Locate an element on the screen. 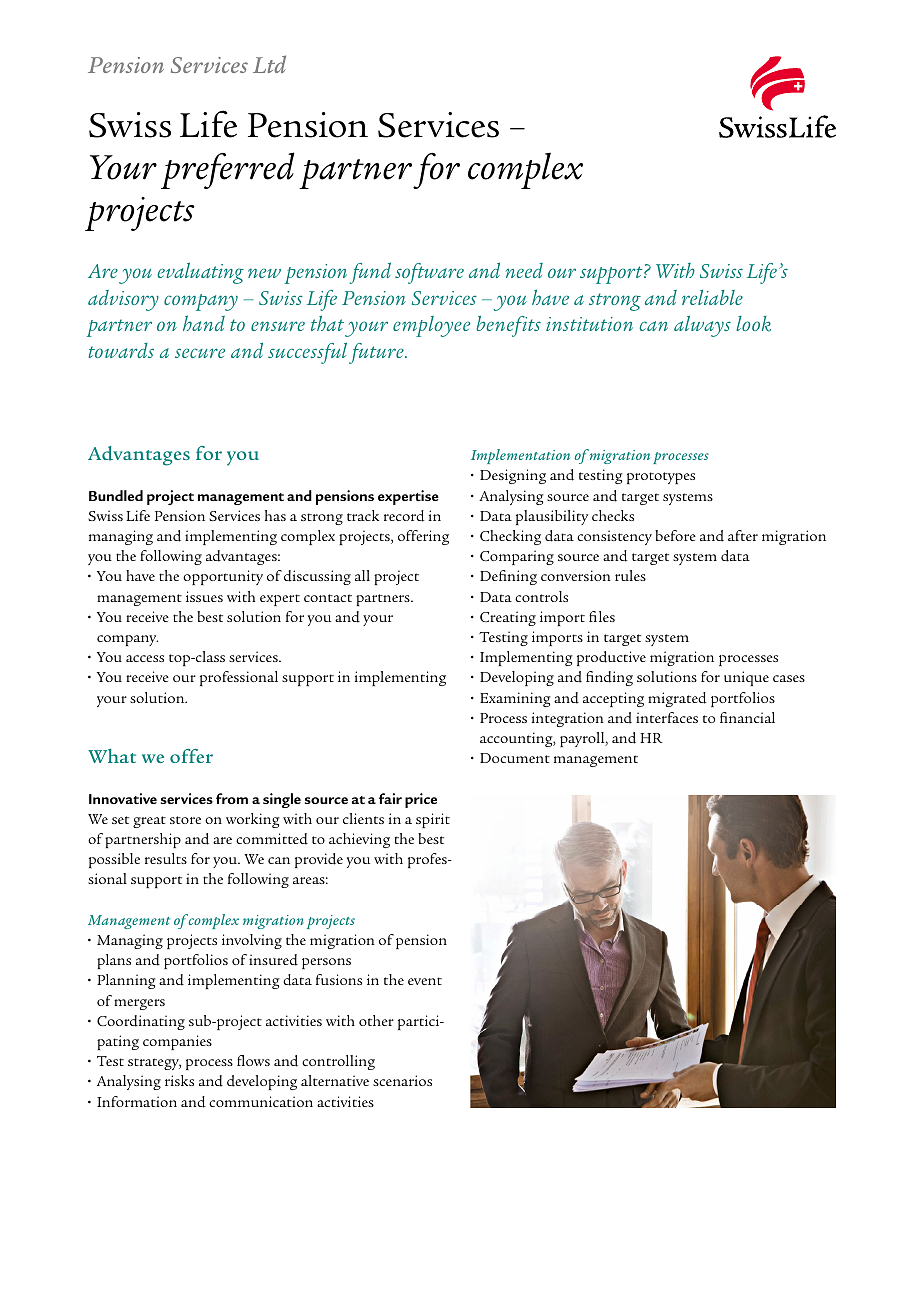 This screenshot has height=1308, width=924. risks is located at coordinates (179, 1080).
